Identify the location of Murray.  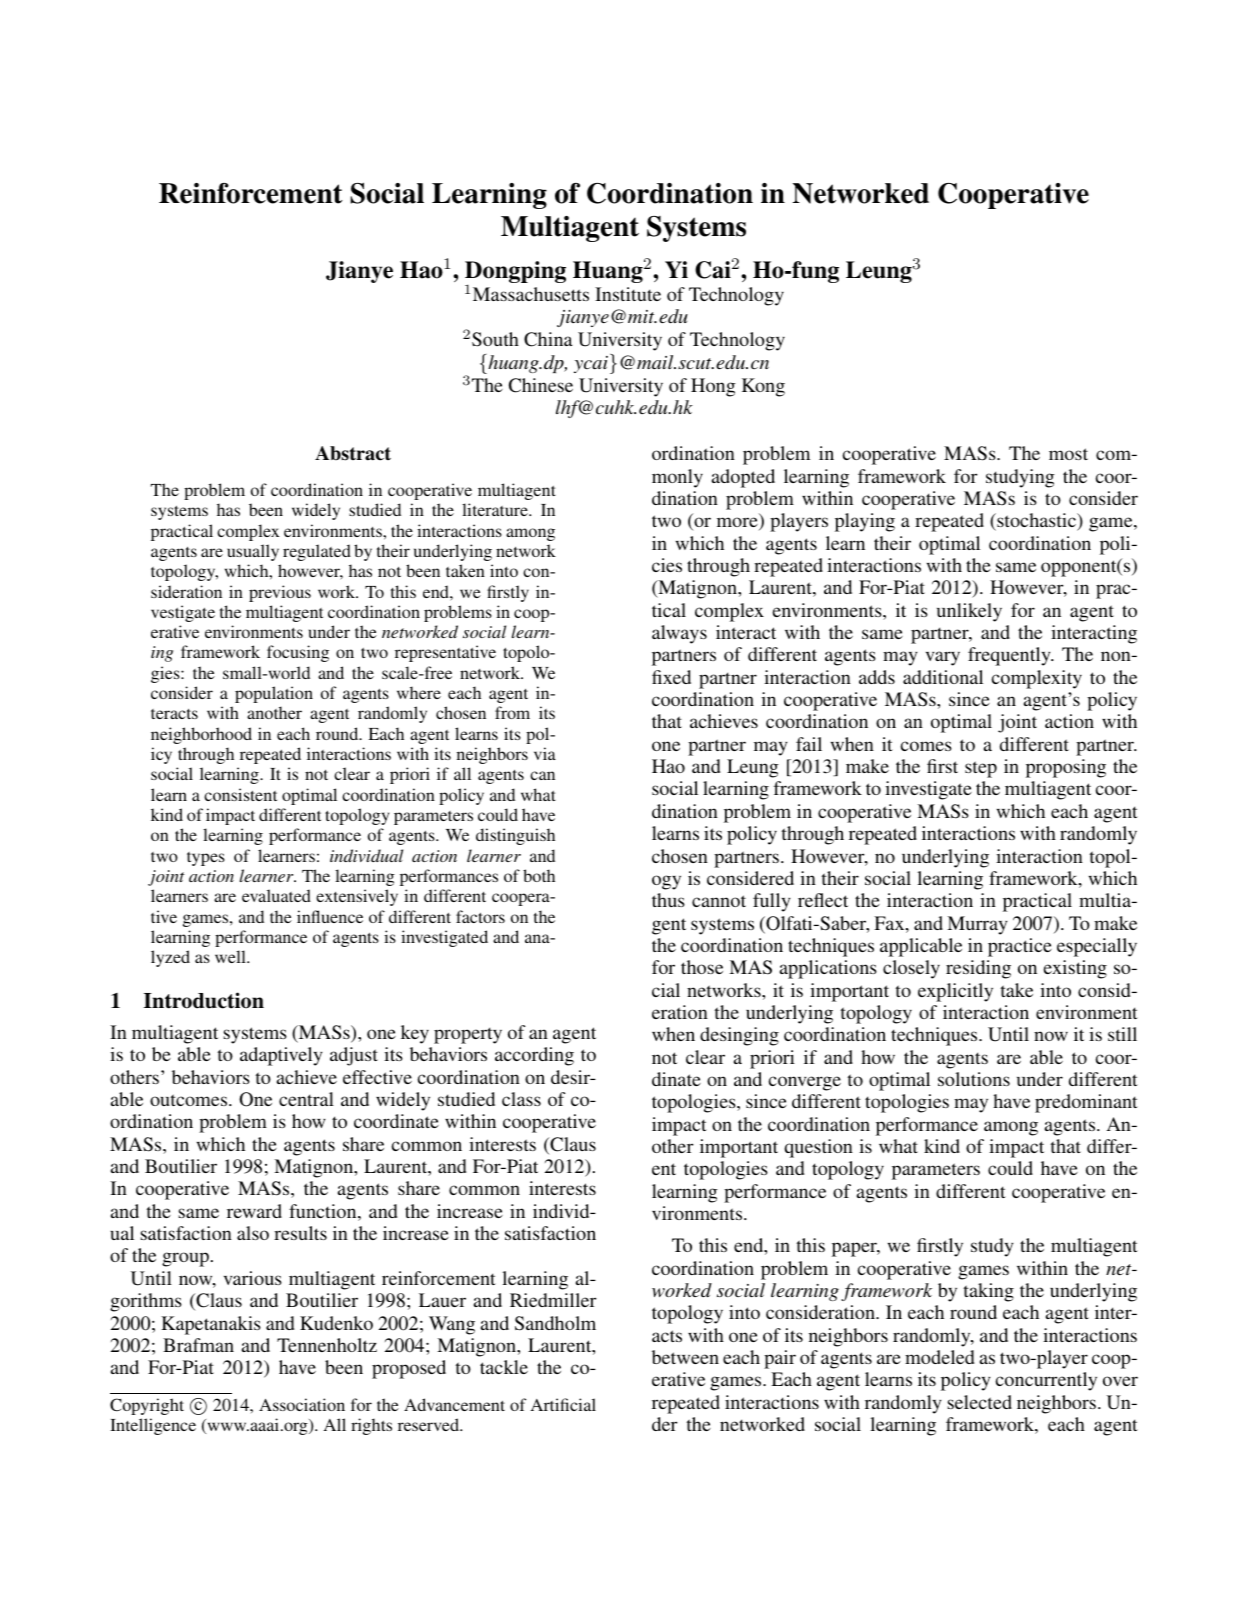
(977, 925).
